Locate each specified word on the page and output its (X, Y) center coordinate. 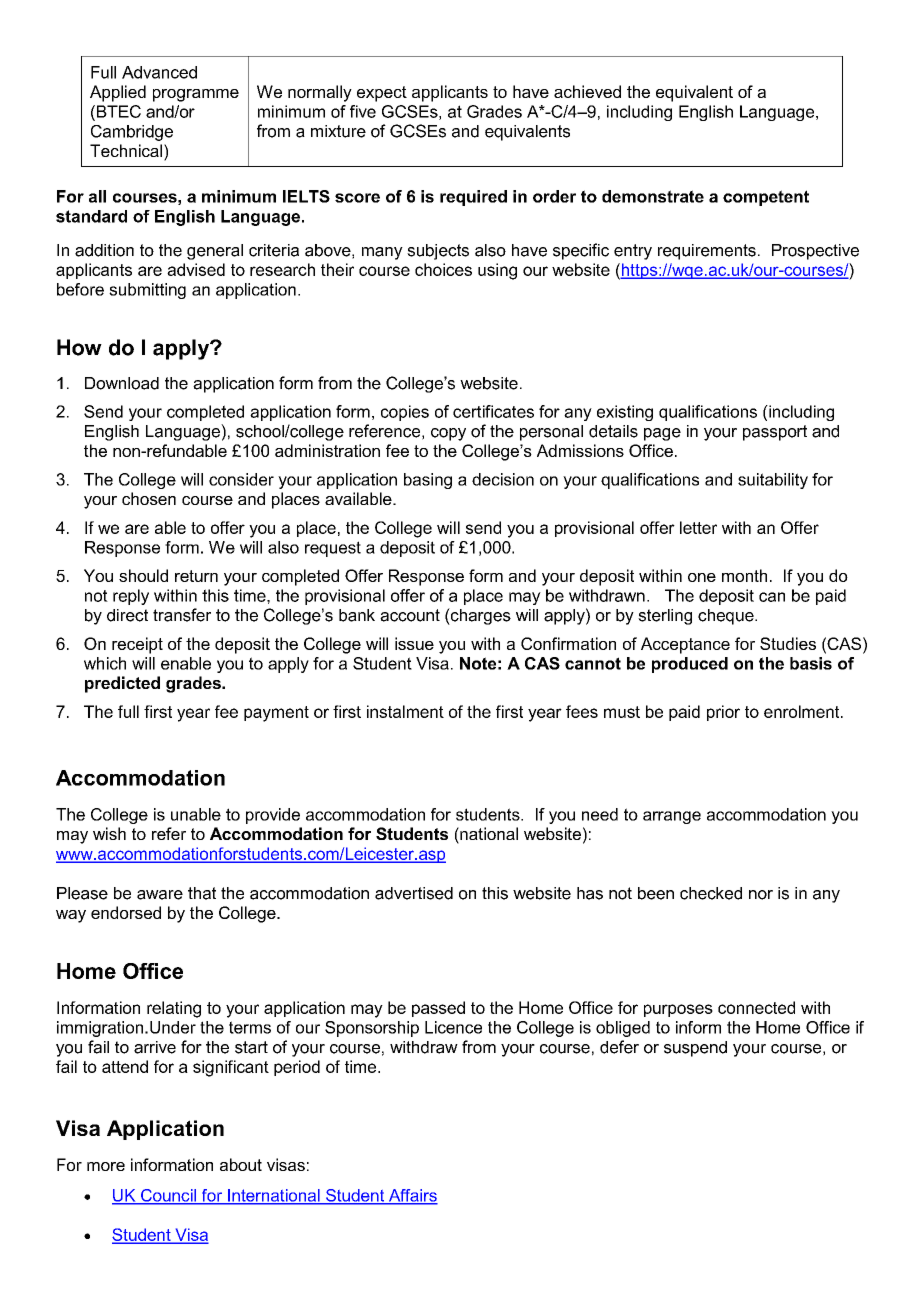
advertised (414, 893)
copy (448, 434)
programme (196, 95)
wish (109, 833)
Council (168, 1196)
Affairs (412, 1196)
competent (766, 198)
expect (382, 94)
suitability (773, 481)
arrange (672, 817)
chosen (149, 498)
